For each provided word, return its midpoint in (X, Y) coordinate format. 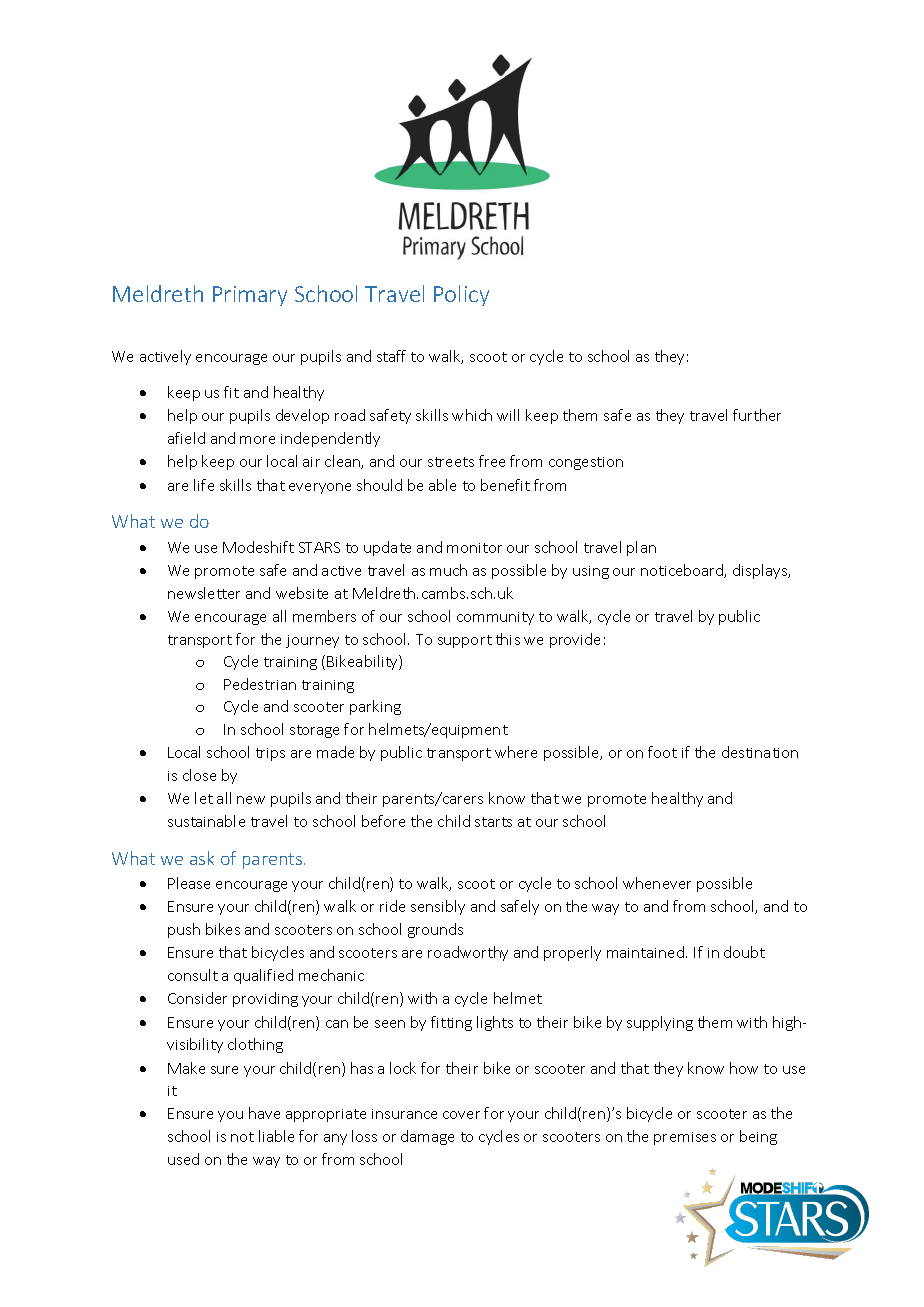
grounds (435, 930)
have (264, 1113)
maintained (645, 952)
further (757, 415)
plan (641, 548)
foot (662, 752)
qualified (263, 976)
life (204, 485)
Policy (461, 295)
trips (270, 754)
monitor (474, 548)
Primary (250, 296)
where (516, 752)
